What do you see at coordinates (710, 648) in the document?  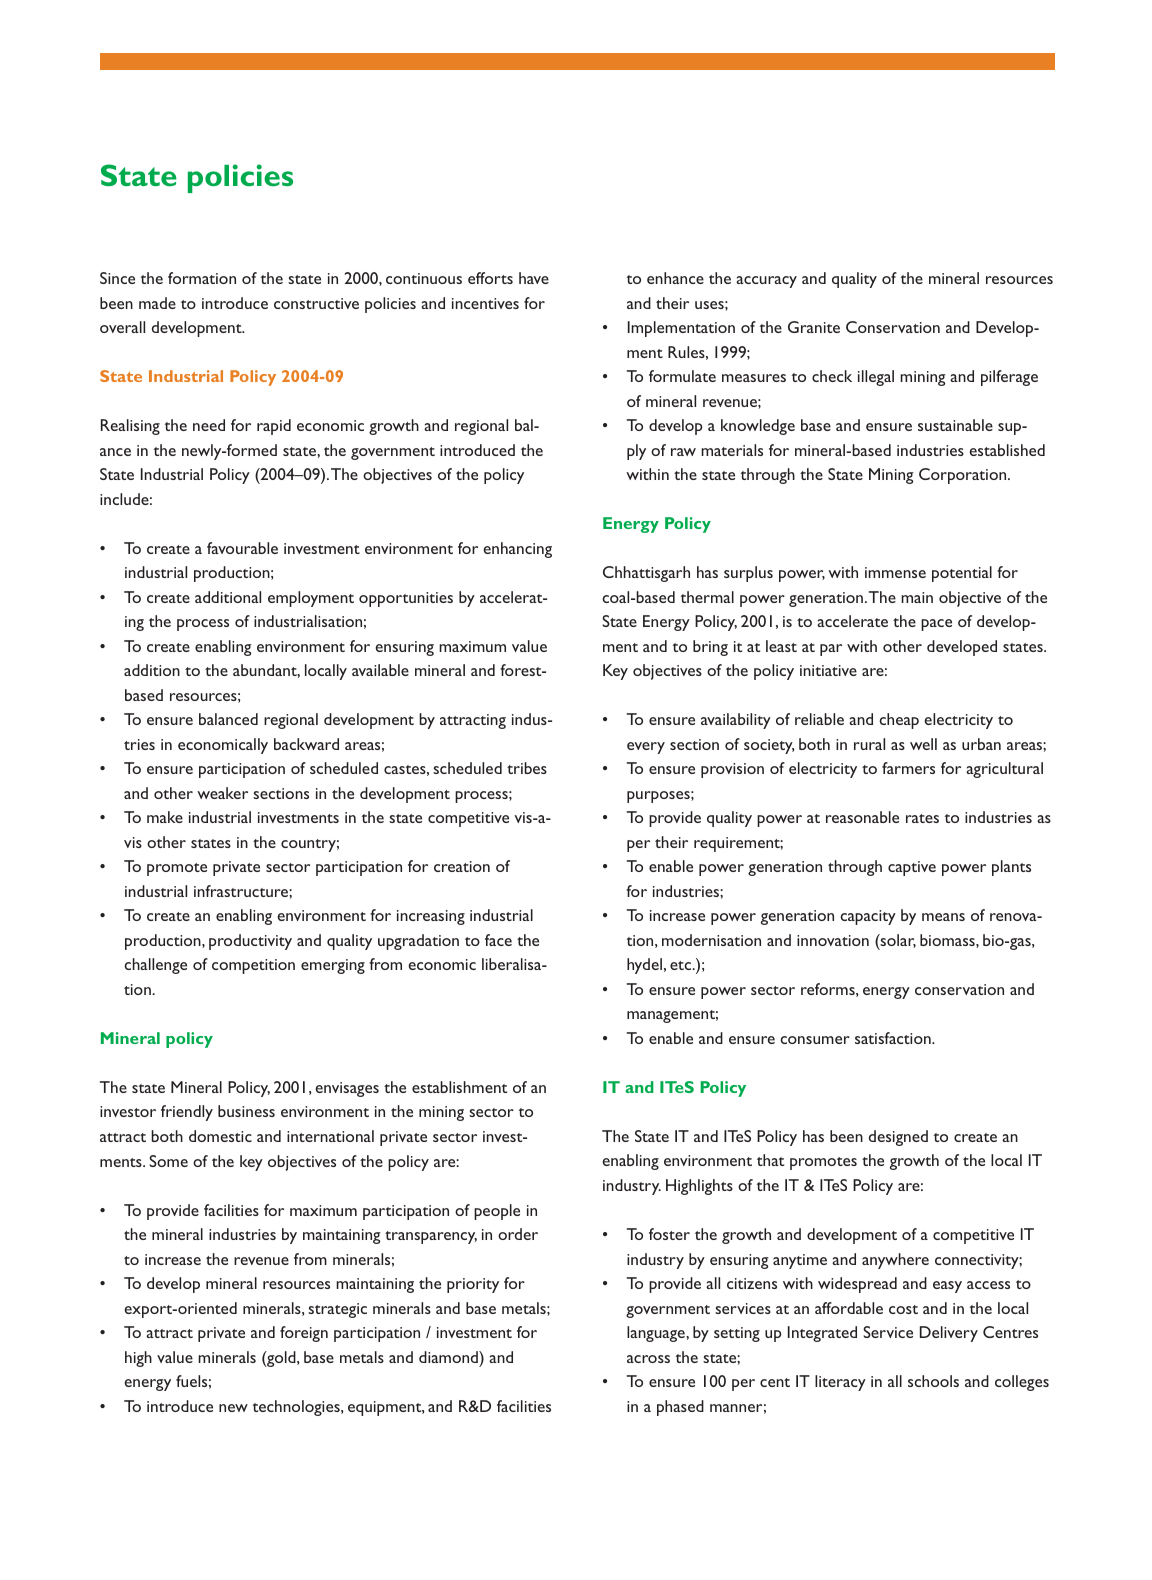 I see `bring` at bounding box center [710, 648].
